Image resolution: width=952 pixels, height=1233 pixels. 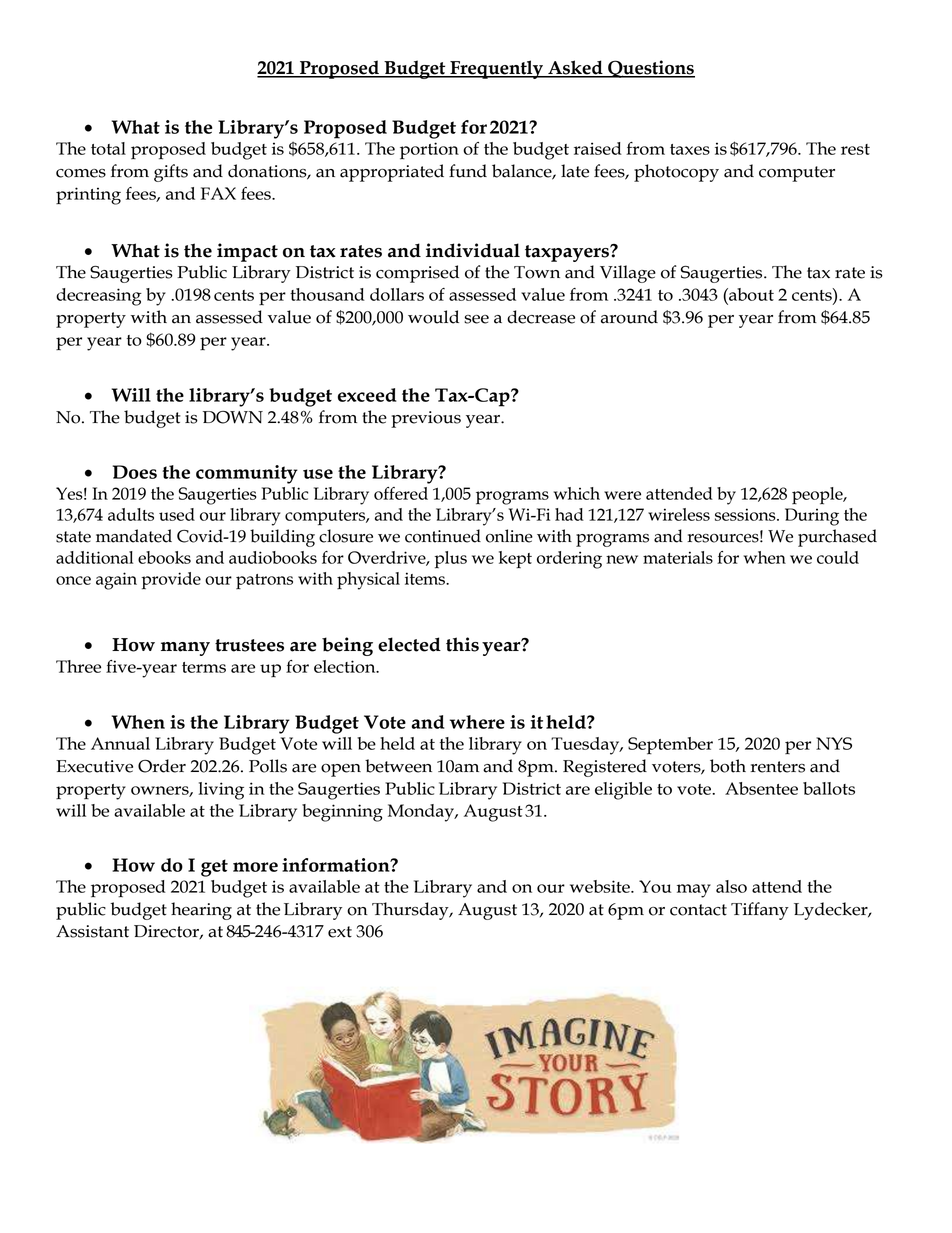 I want to click on Frequently, so click(x=496, y=69).
